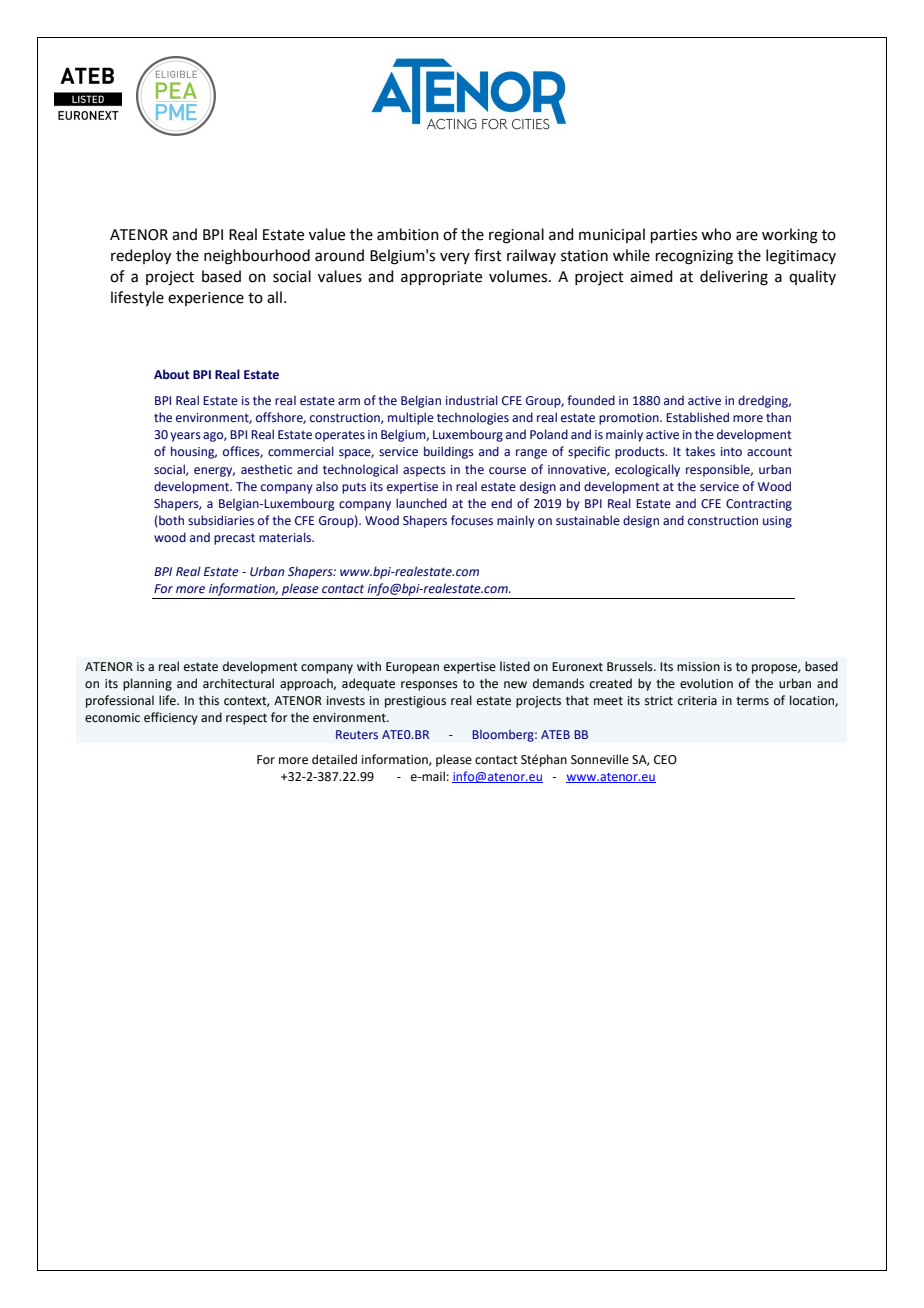  What do you see at coordinates (697, 417) in the screenshot?
I see `Established` at bounding box center [697, 417].
